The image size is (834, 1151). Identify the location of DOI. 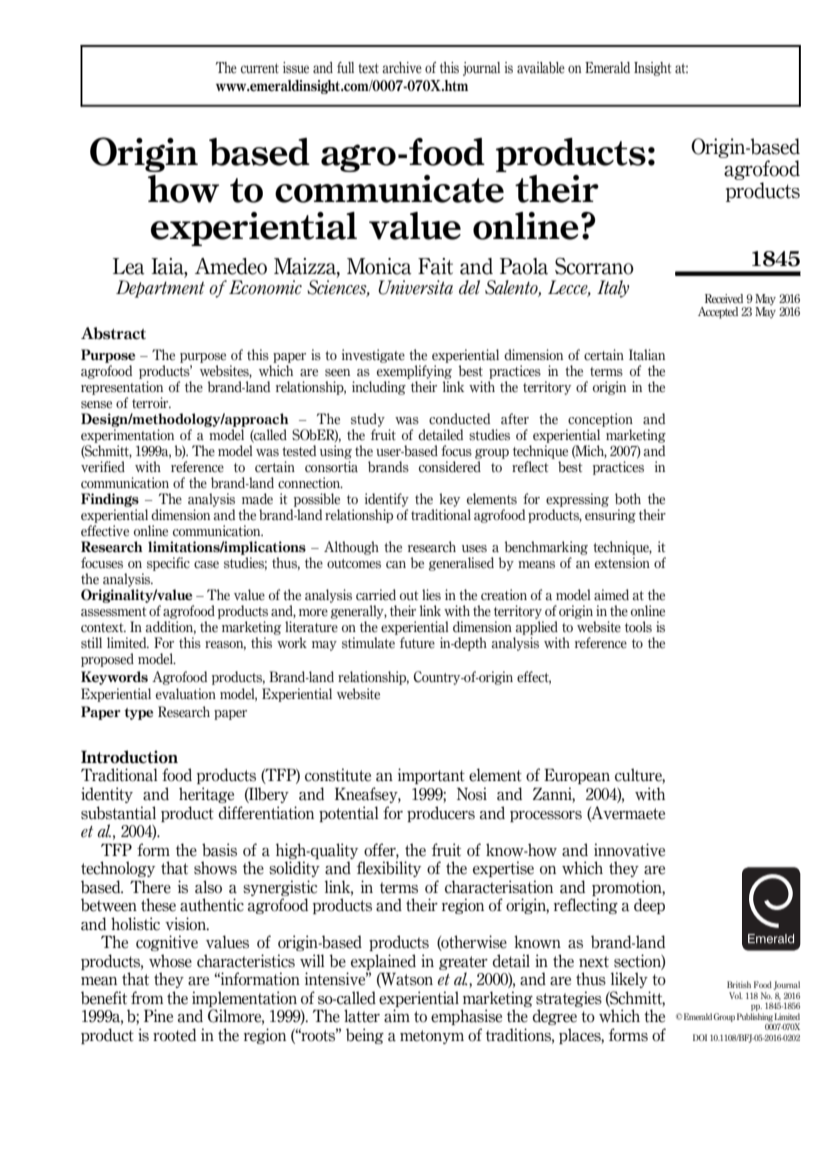
(700, 1037).
